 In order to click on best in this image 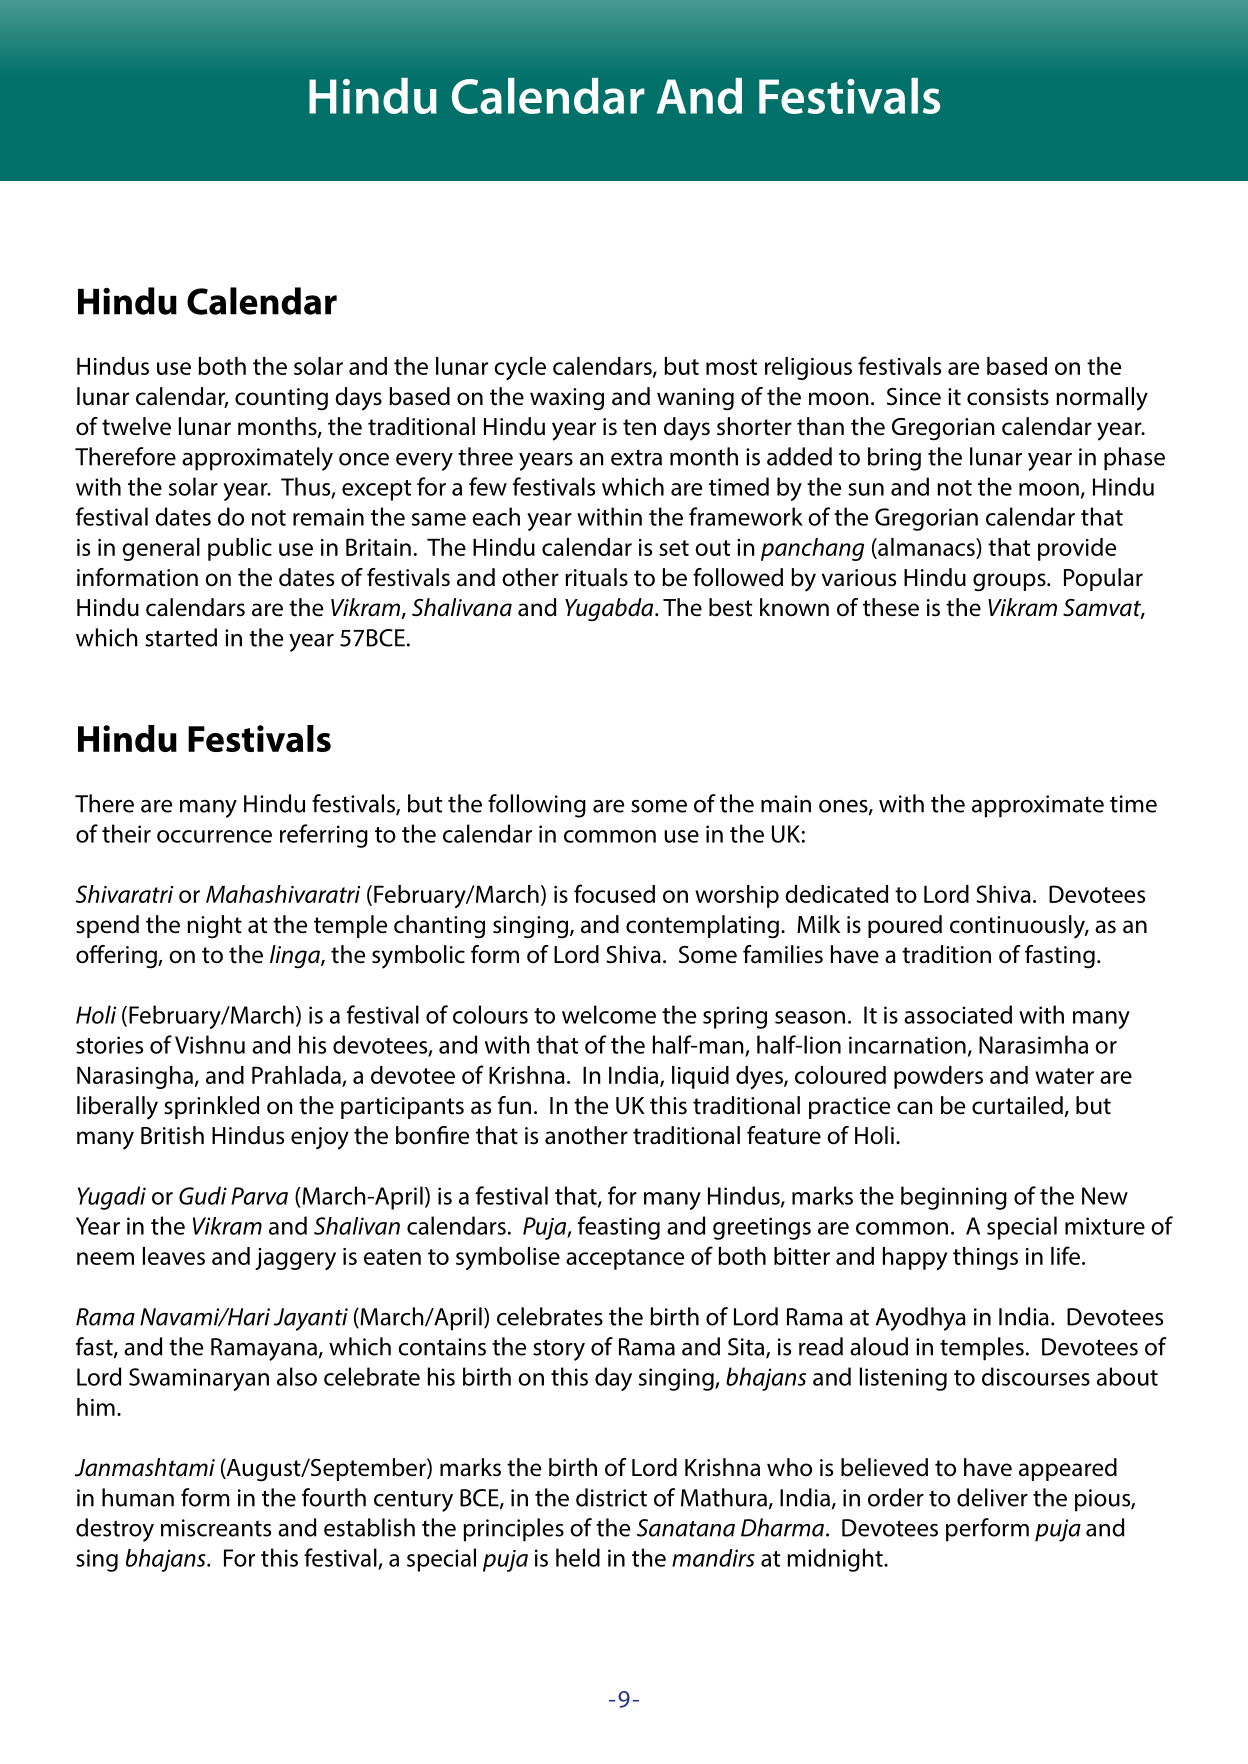, I will do `click(730, 607)`.
